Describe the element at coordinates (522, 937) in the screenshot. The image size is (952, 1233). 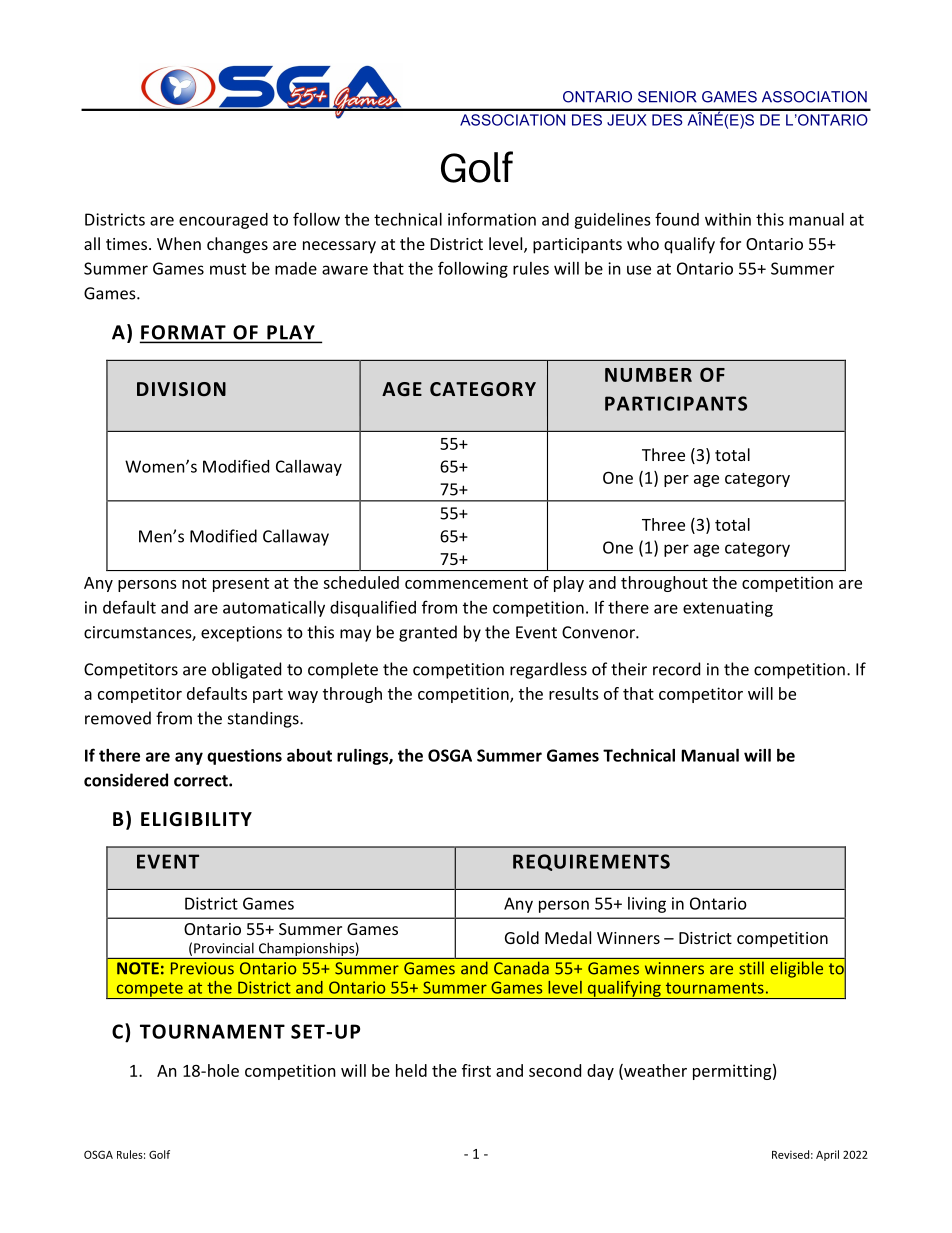
I see `Gold` at that location.
